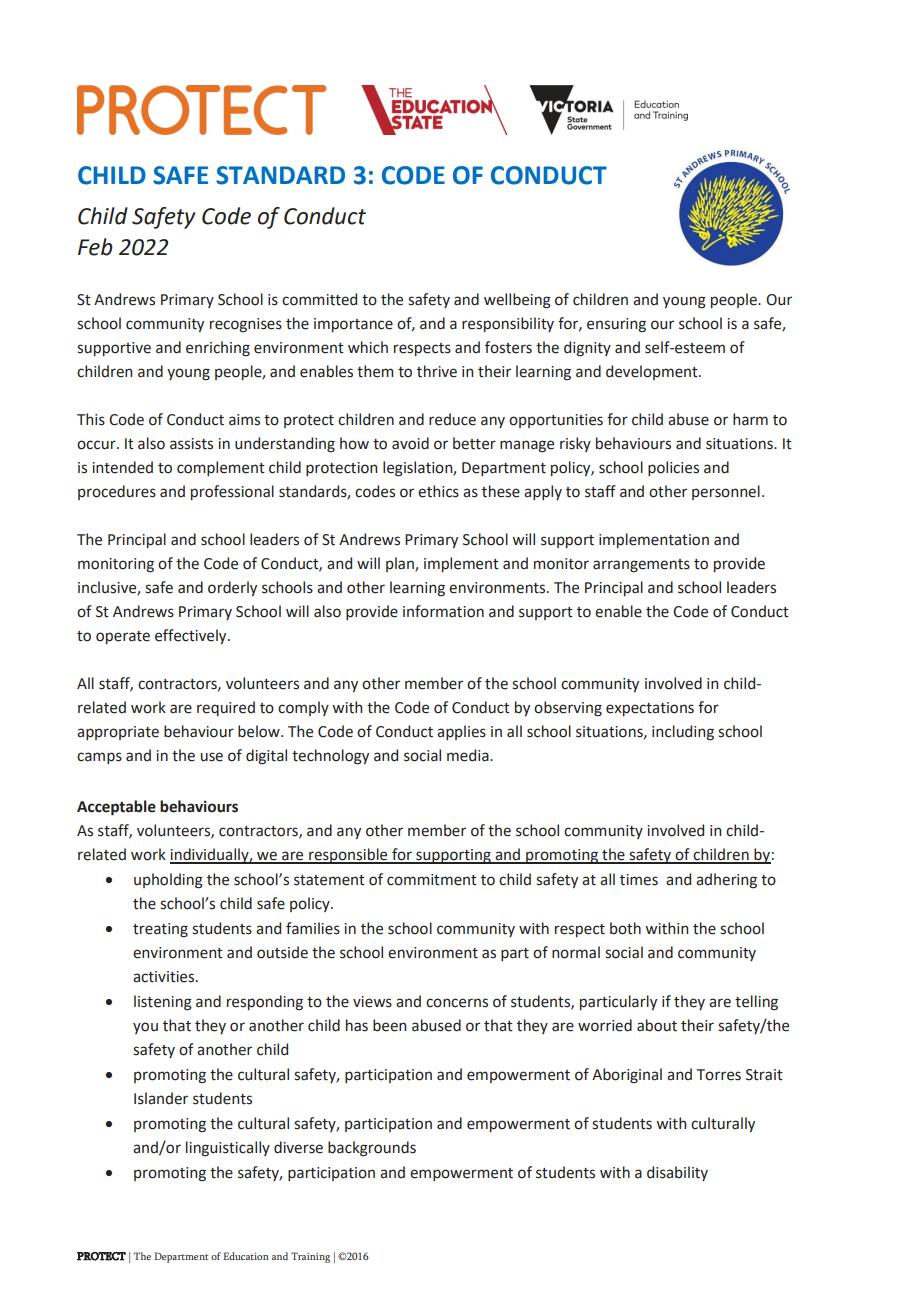 The image size is (924, 1307). What do you see at coordinates (657, 1025) in the screenshot?
I see `about` at bounding box center [657, 1025].
